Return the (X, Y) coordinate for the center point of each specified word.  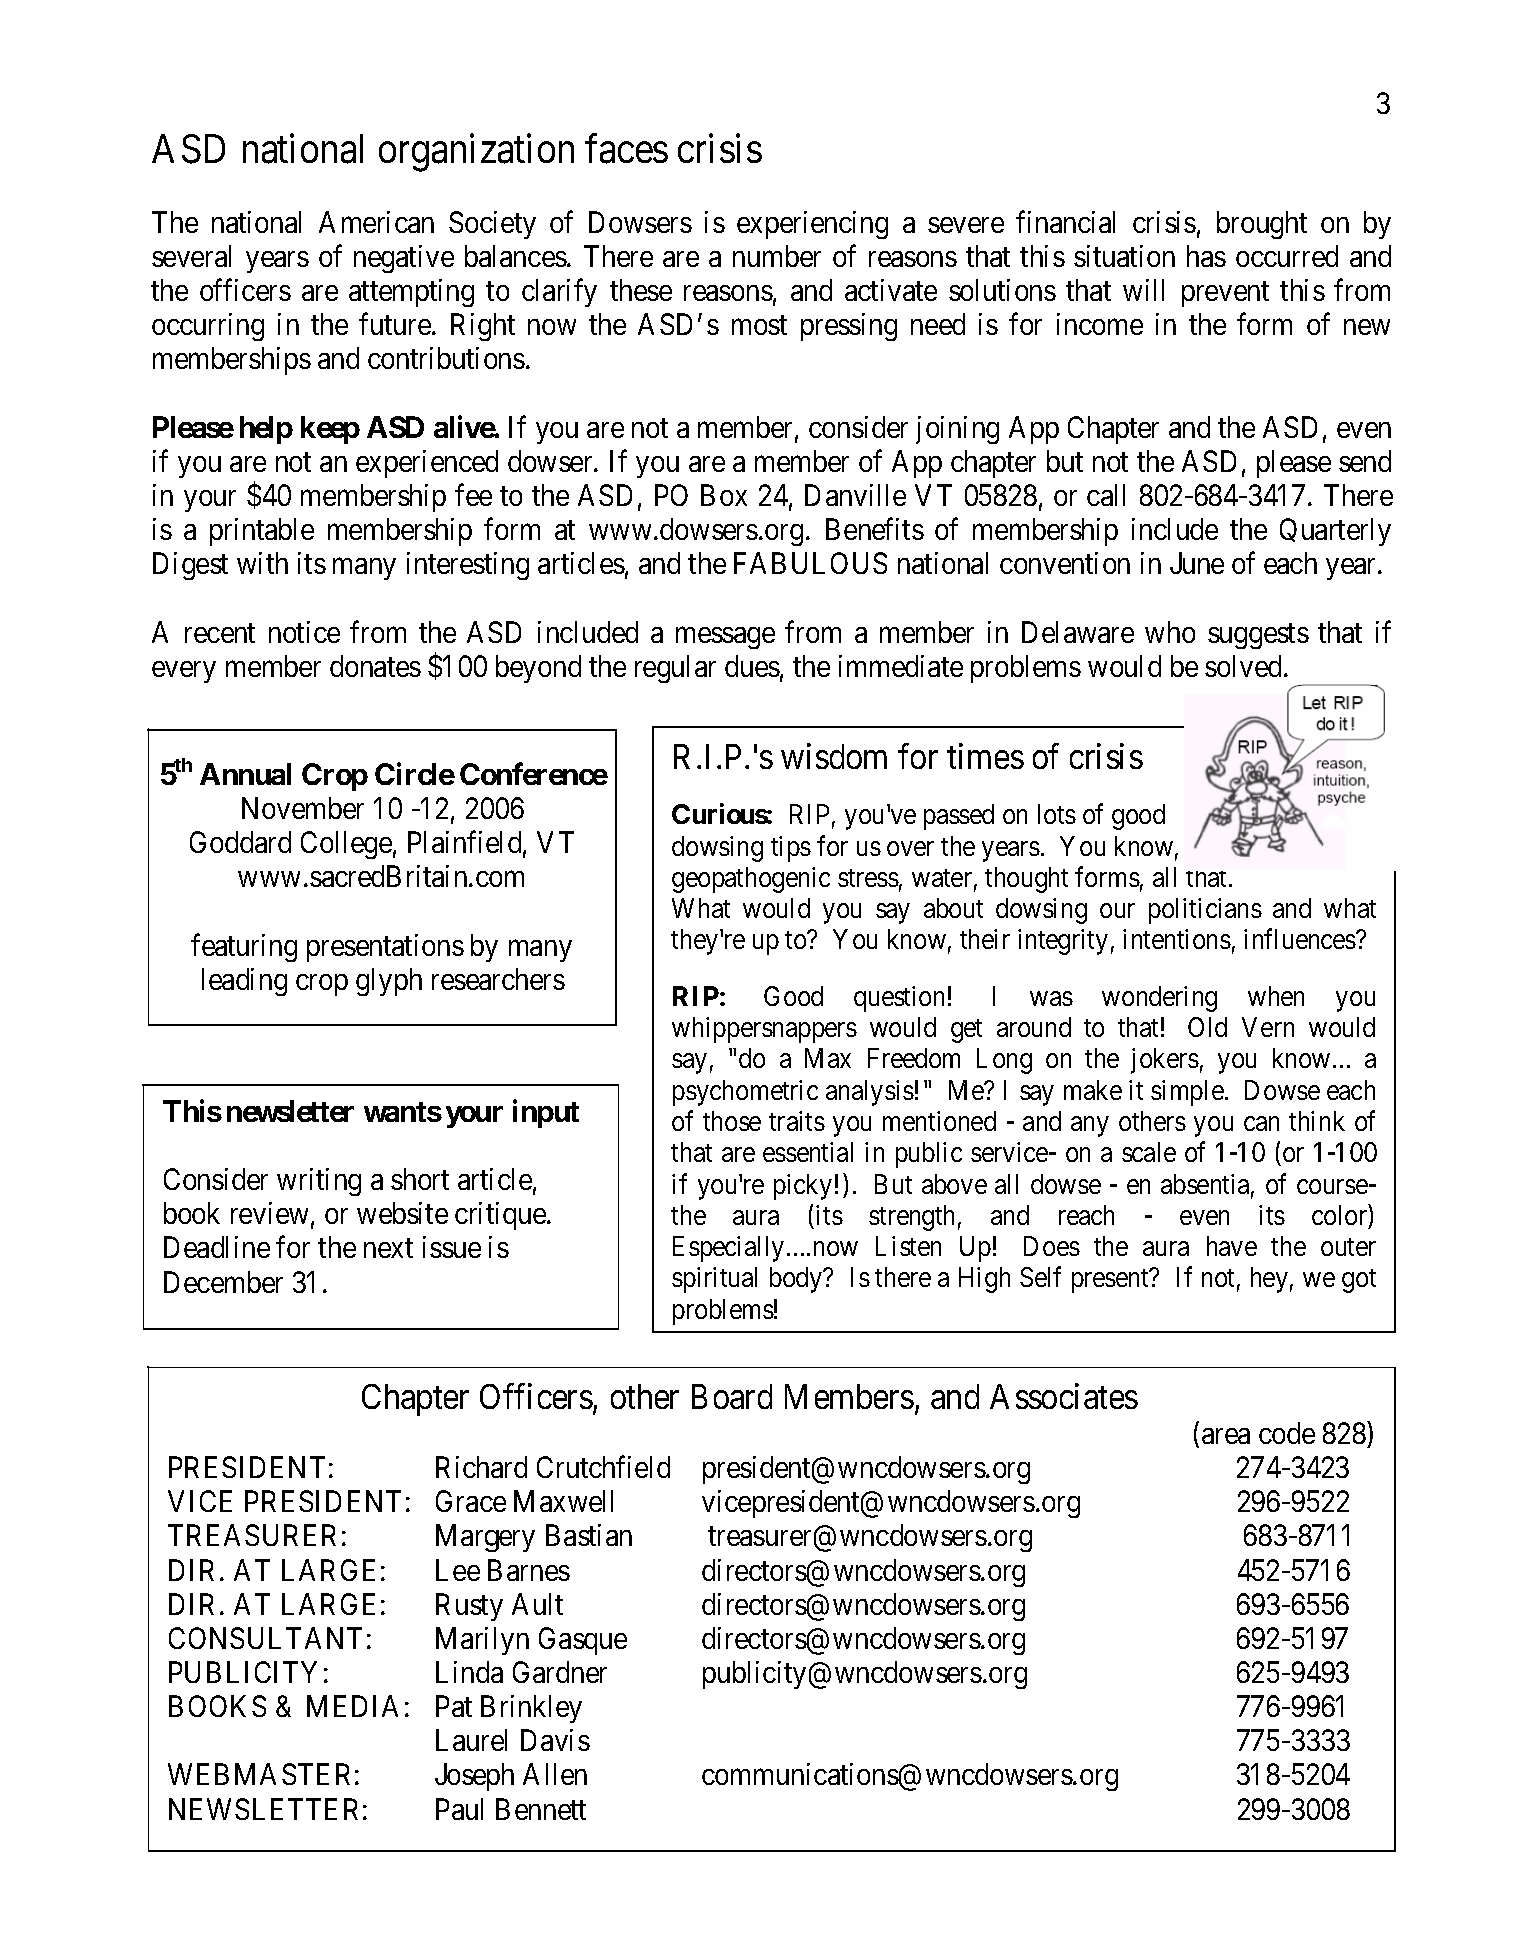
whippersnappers (764, 1030)
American (376, 222)
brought (1262, 225)
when (1276, 996)
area (1226, 1436)
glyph (389, 982)
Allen (555, 1774)
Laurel (471, 1740)
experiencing (812, 225)
